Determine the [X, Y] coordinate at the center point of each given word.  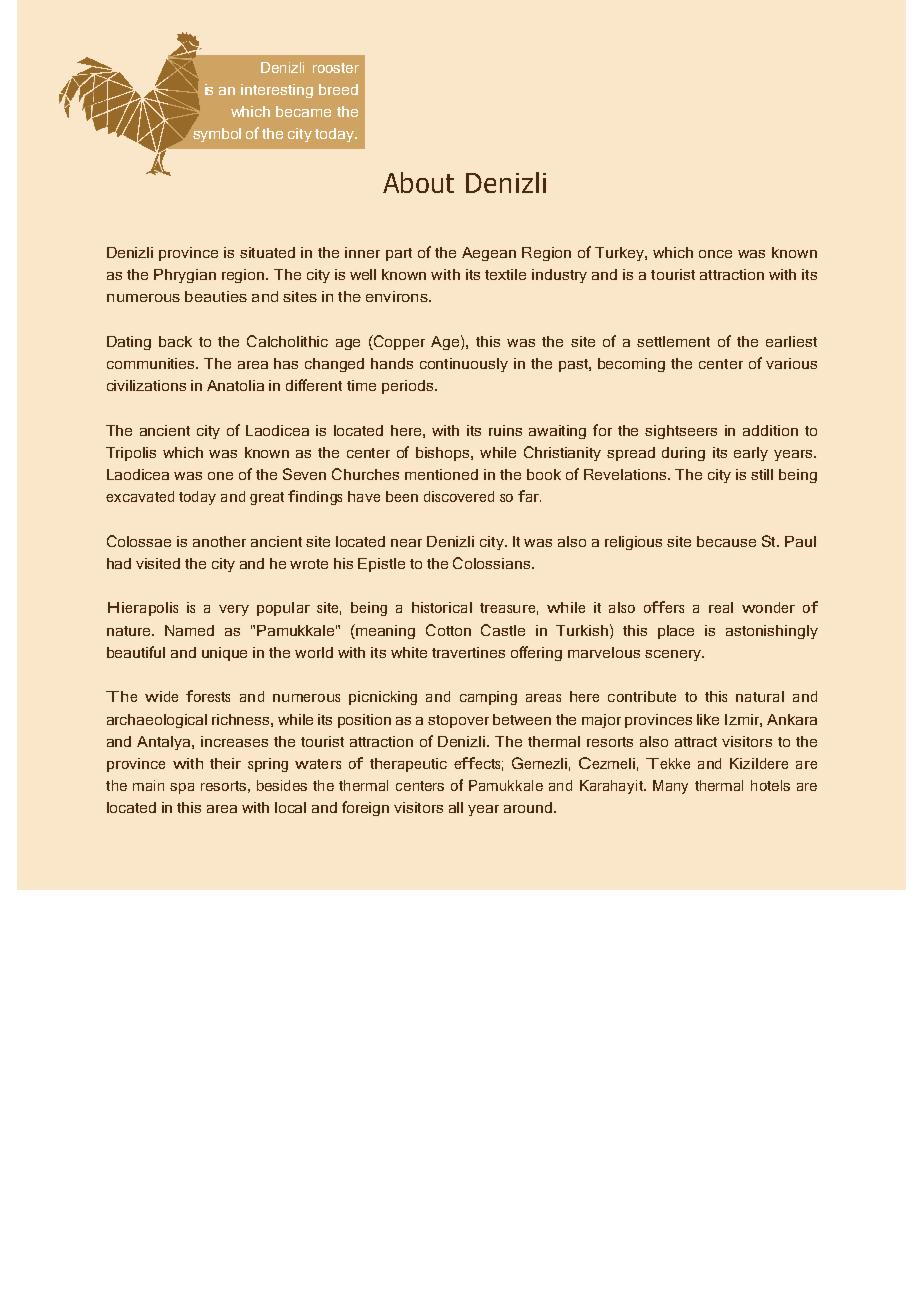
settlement [673, 341]
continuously [464, 365]
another [219, 541]
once [715, 254]
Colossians [493, 563]
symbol [216, 133]
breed [338, 89]
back [175, 341]
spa [182, 788]
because [726, 541]
